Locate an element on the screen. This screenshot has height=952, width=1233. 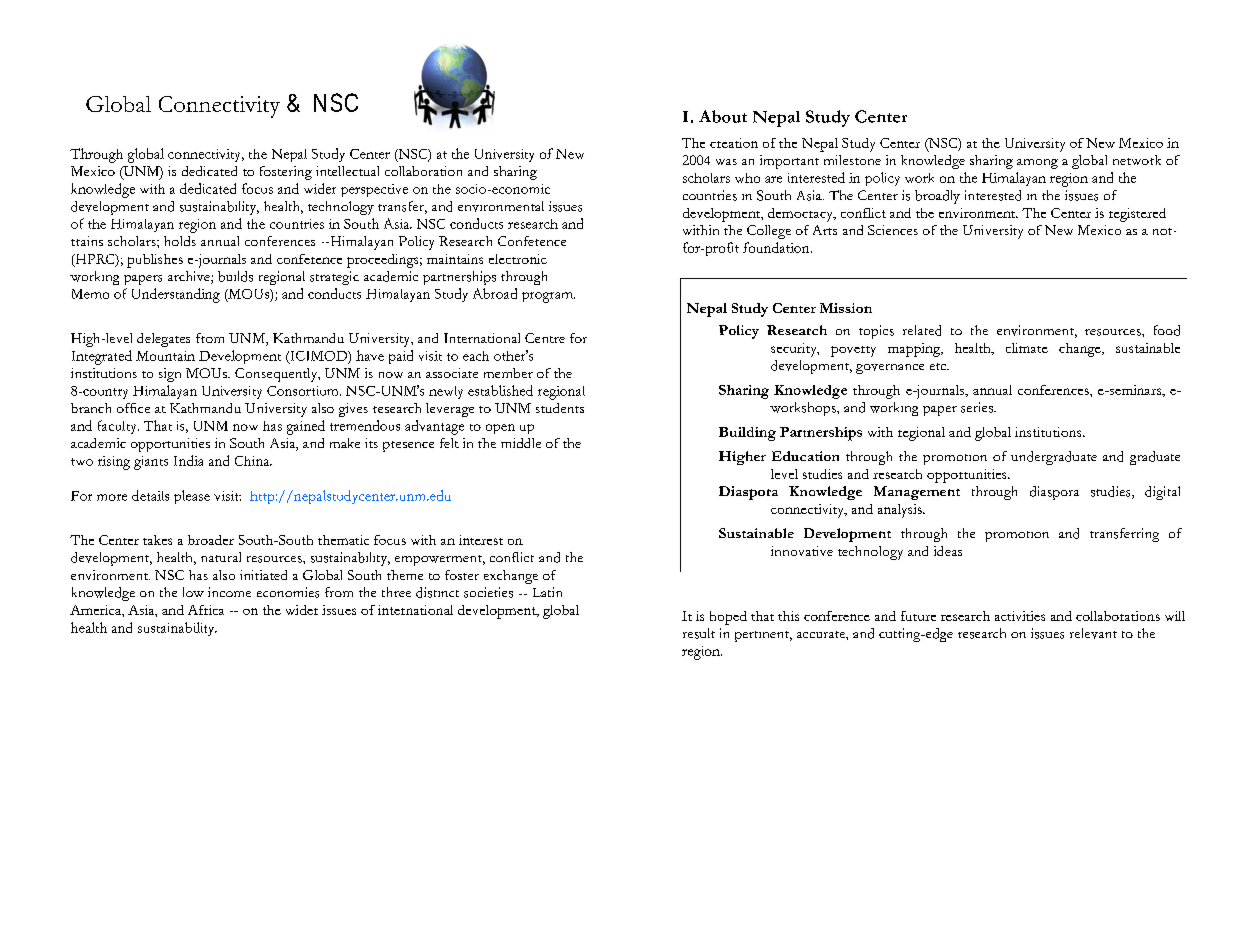
member is located at coordinates (508, 373).
